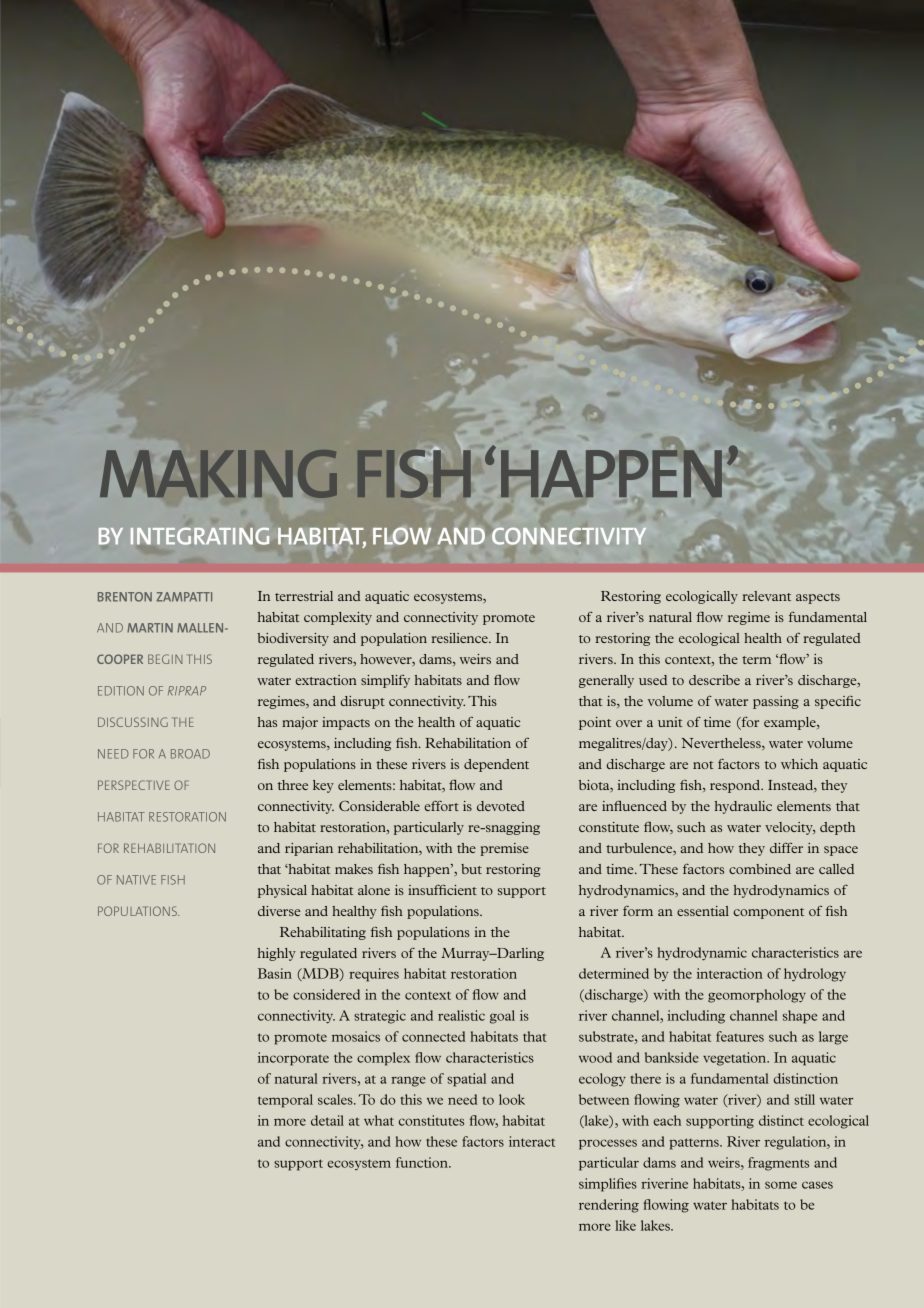 The width and height of the image is (924, 1308). What do you see at coordinates (136, 880) in the image?
I see `native` at bounding box center [136, 880].
